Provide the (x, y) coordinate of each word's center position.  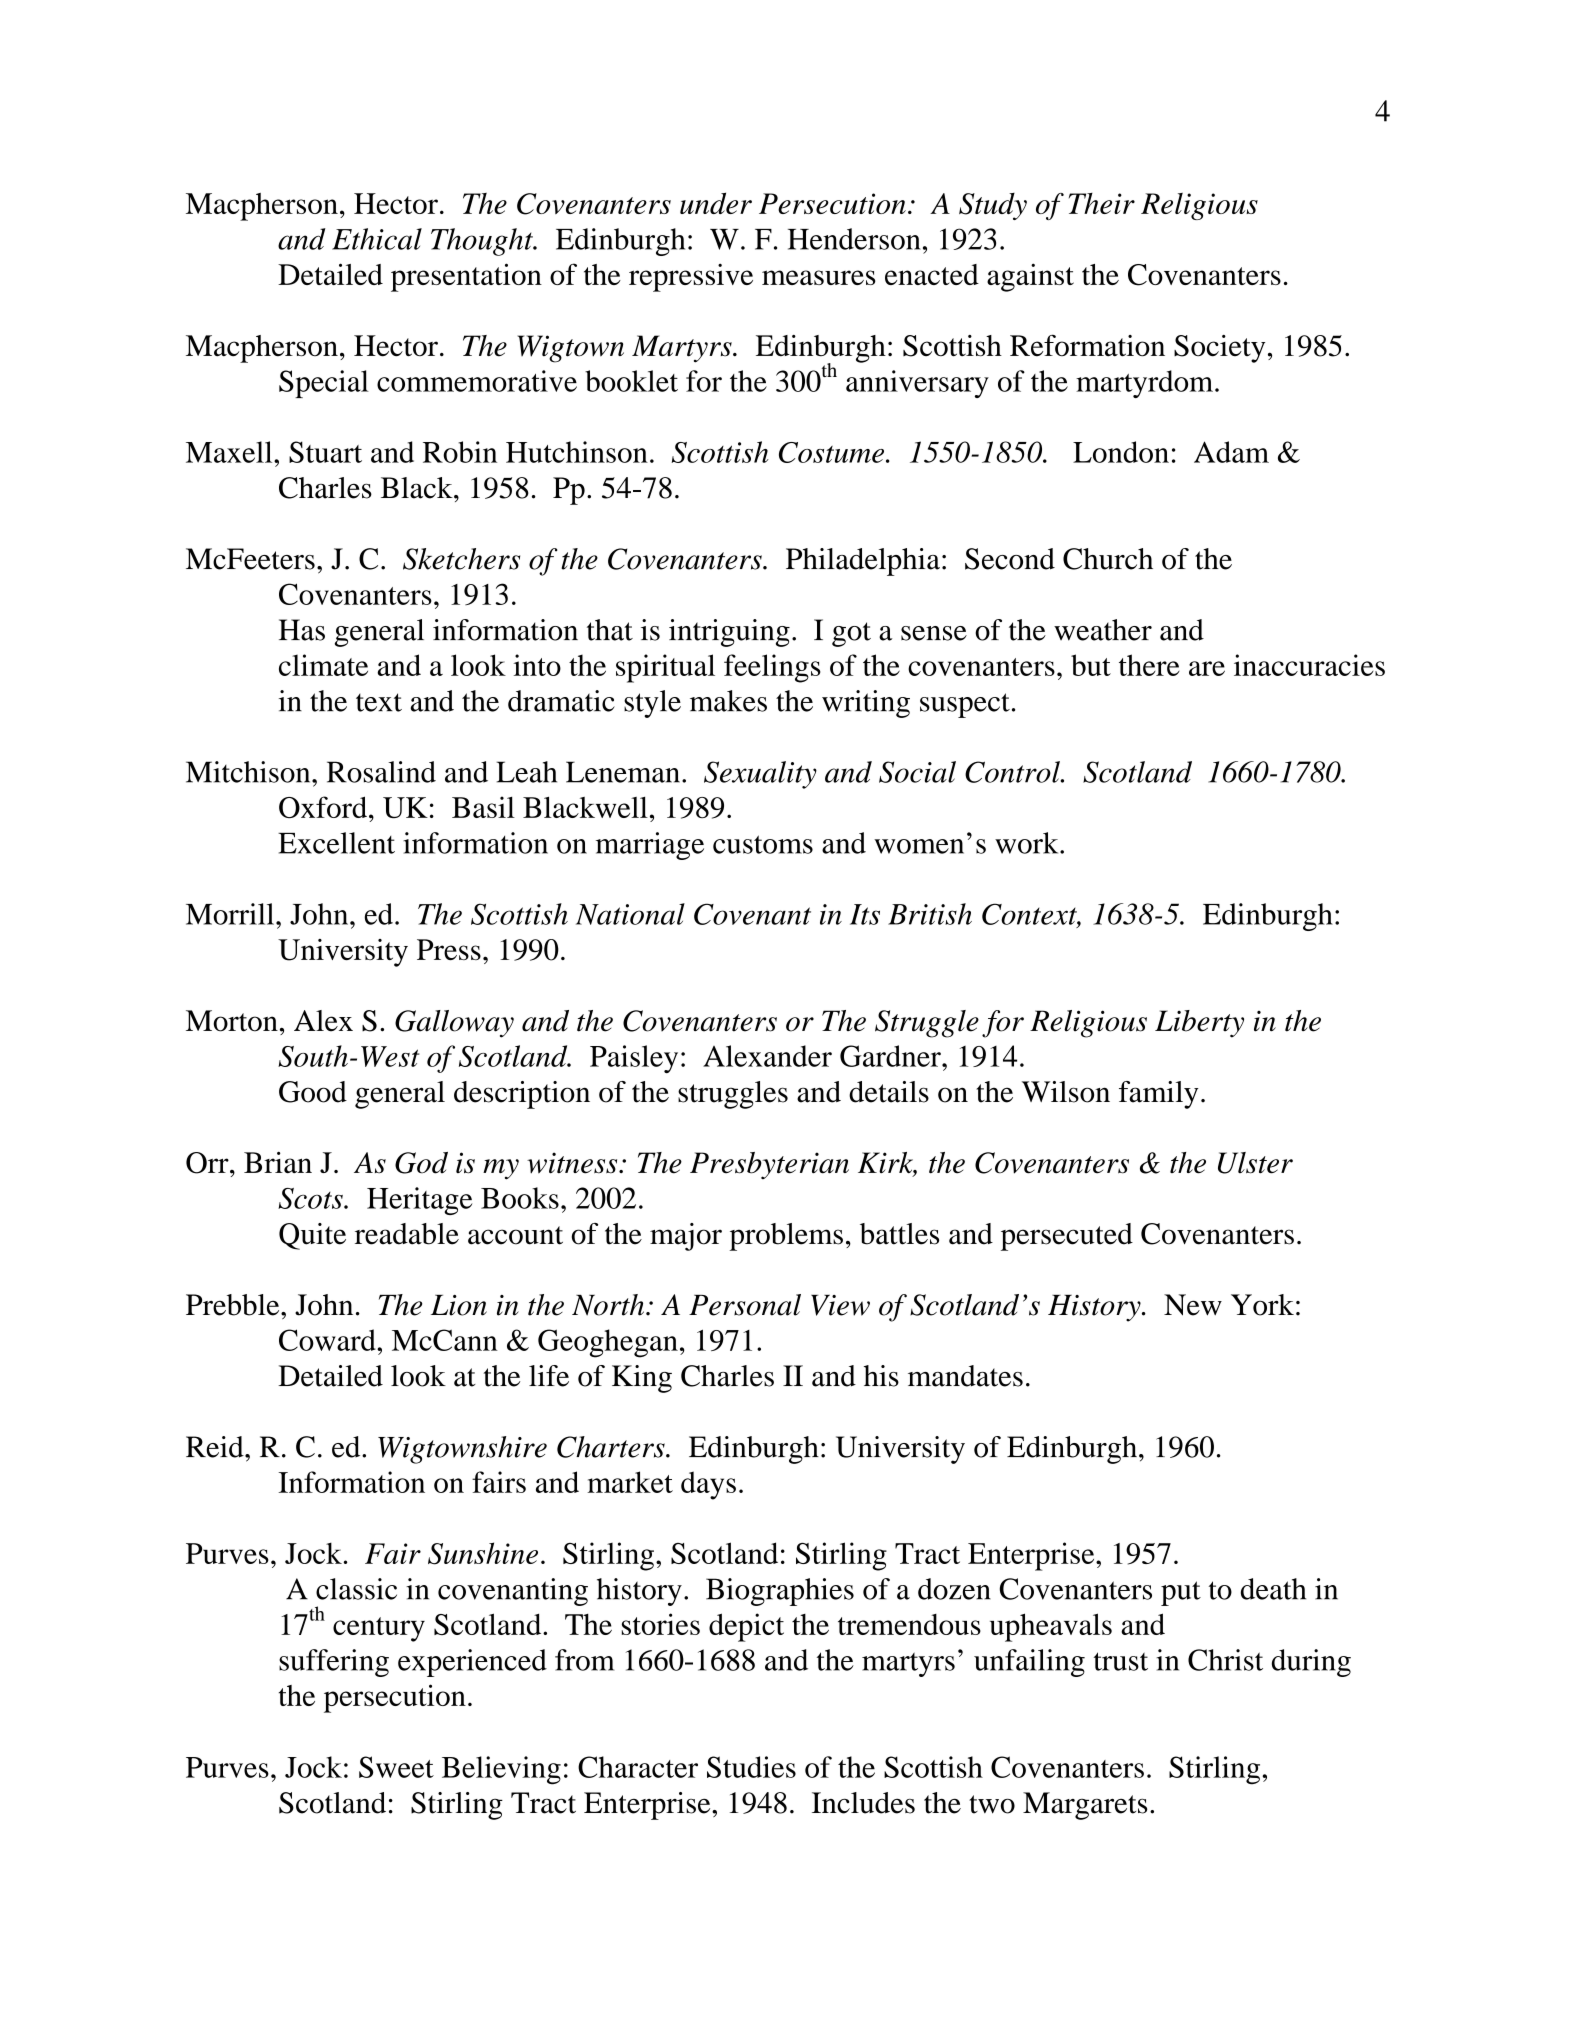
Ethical (377, 239)
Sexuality (760, 775)
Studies (751, 1767)
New (1193, 1305)
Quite (312, 1236)
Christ (1225, 1660)
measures (819, 277)
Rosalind (381, 772)
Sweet (396, 1767)
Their (1102, 203)
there (1149, 665)
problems (786, 1237)
